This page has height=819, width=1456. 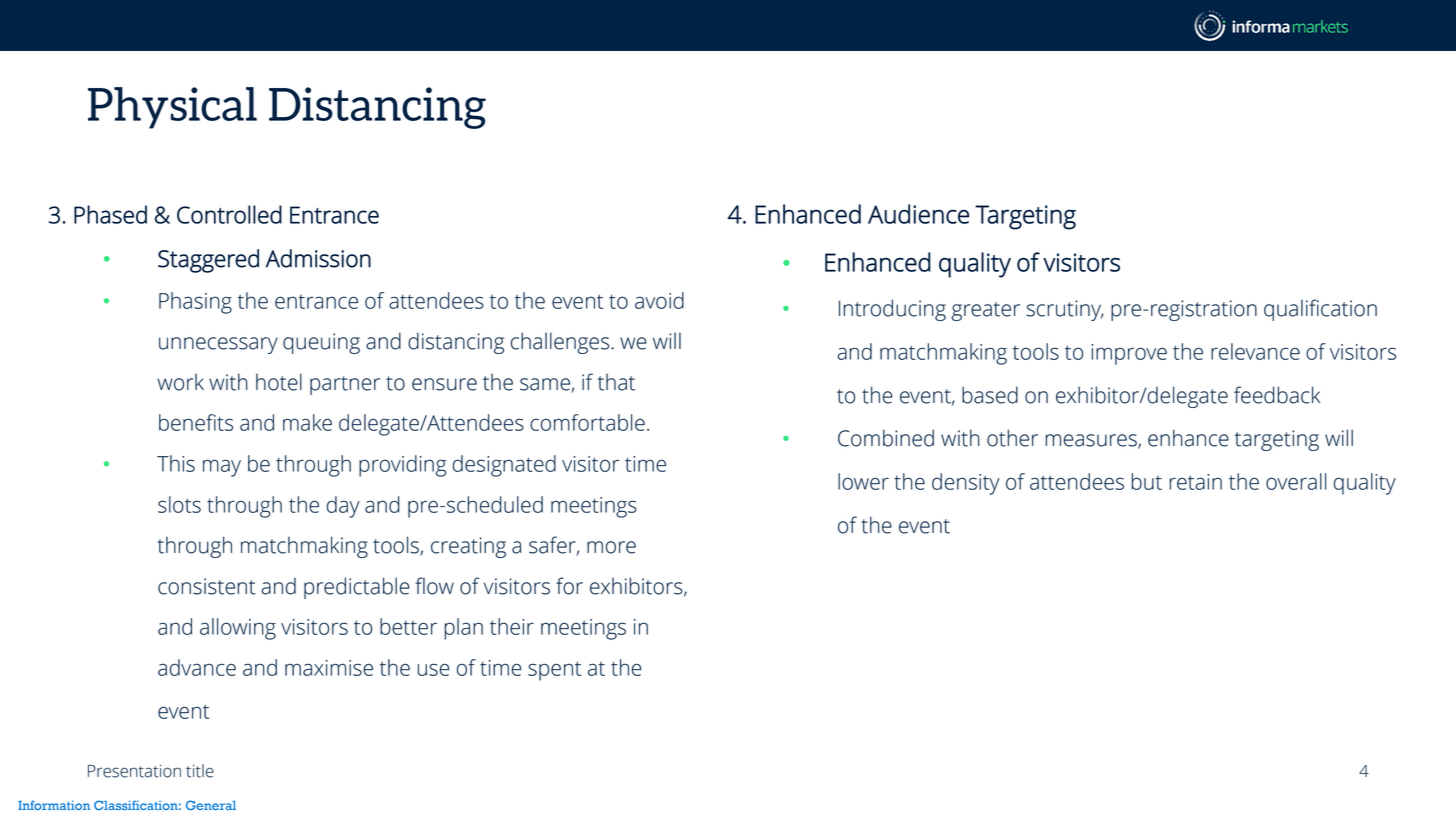 I want to click on retain, so click(x=1195, y=482).
